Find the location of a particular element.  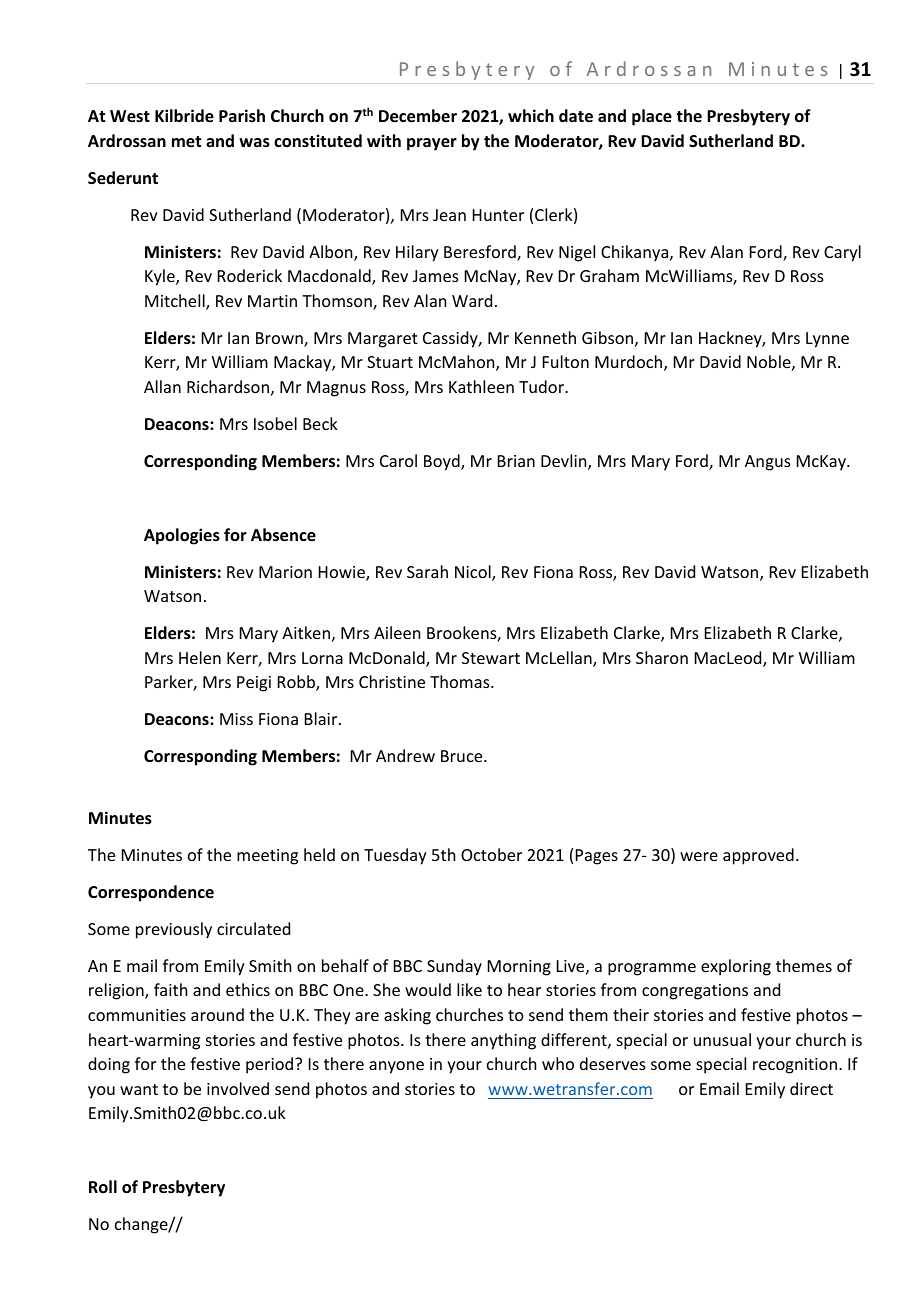

October is located at coordinates (491, 854).
